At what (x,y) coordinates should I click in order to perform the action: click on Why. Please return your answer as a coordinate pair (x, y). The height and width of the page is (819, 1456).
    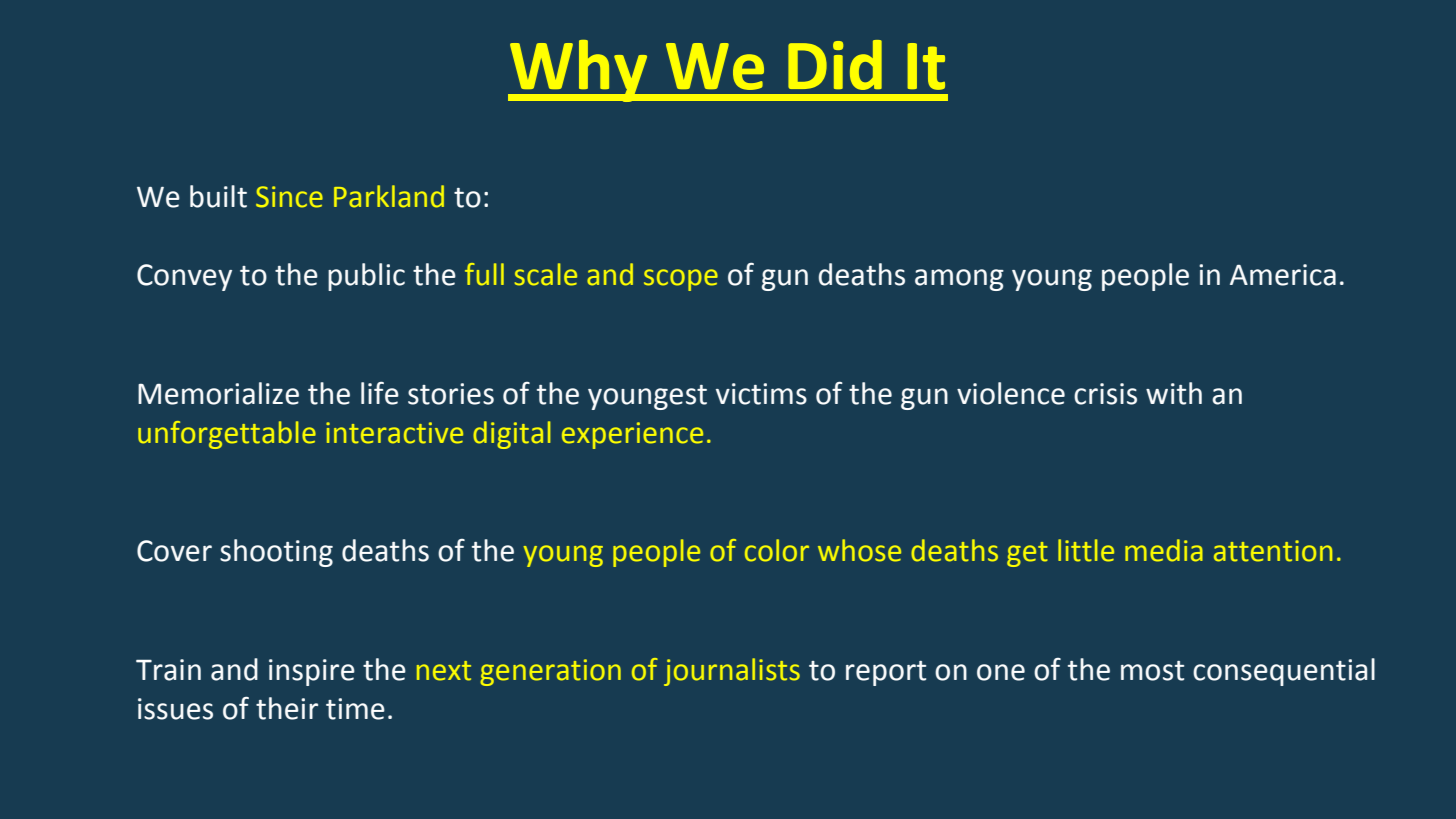
    Looking at the image, I should click on (579, 71).
